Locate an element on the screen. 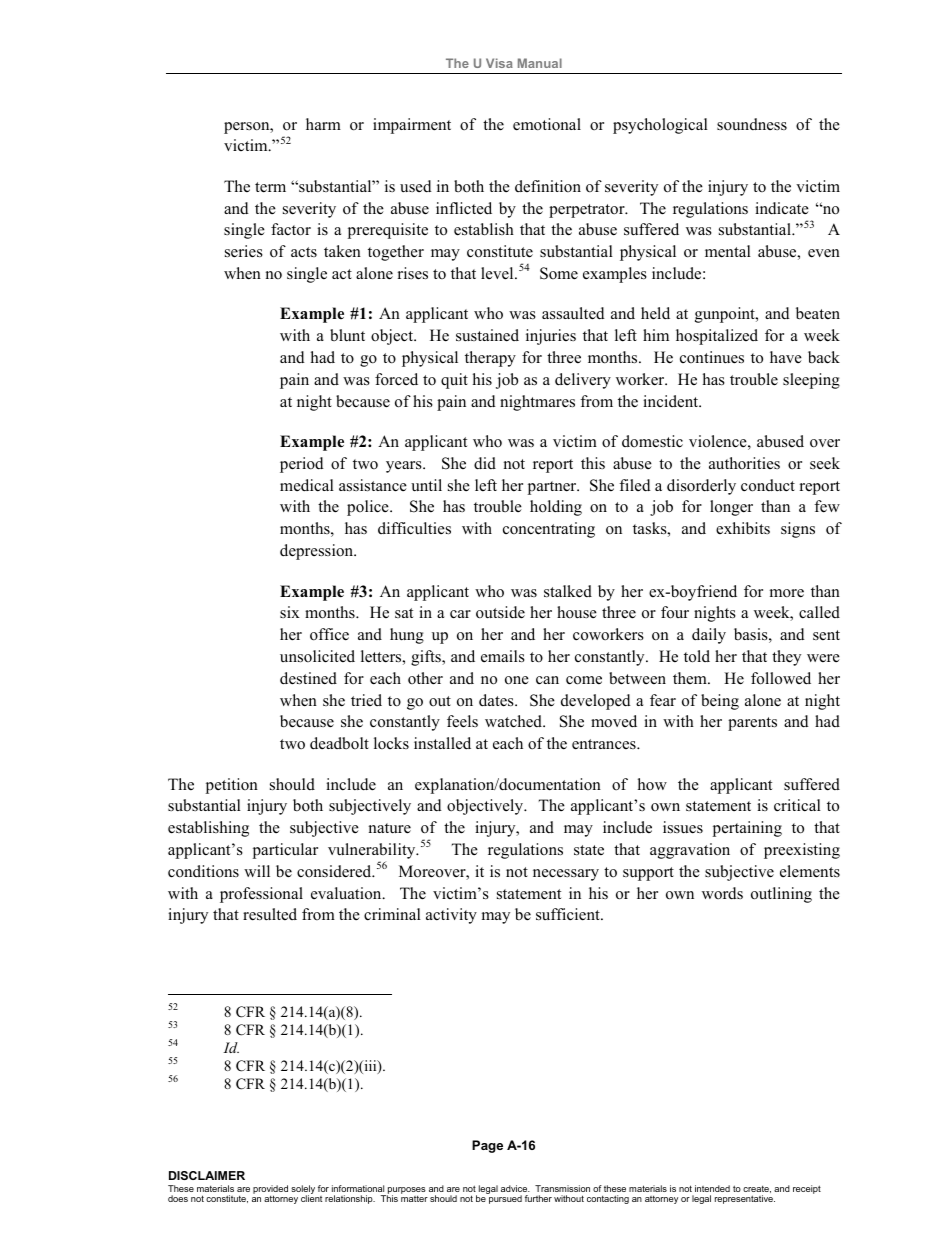 This screenshot has width=952, height=1233. activity is located at coordinates (451, 916).
